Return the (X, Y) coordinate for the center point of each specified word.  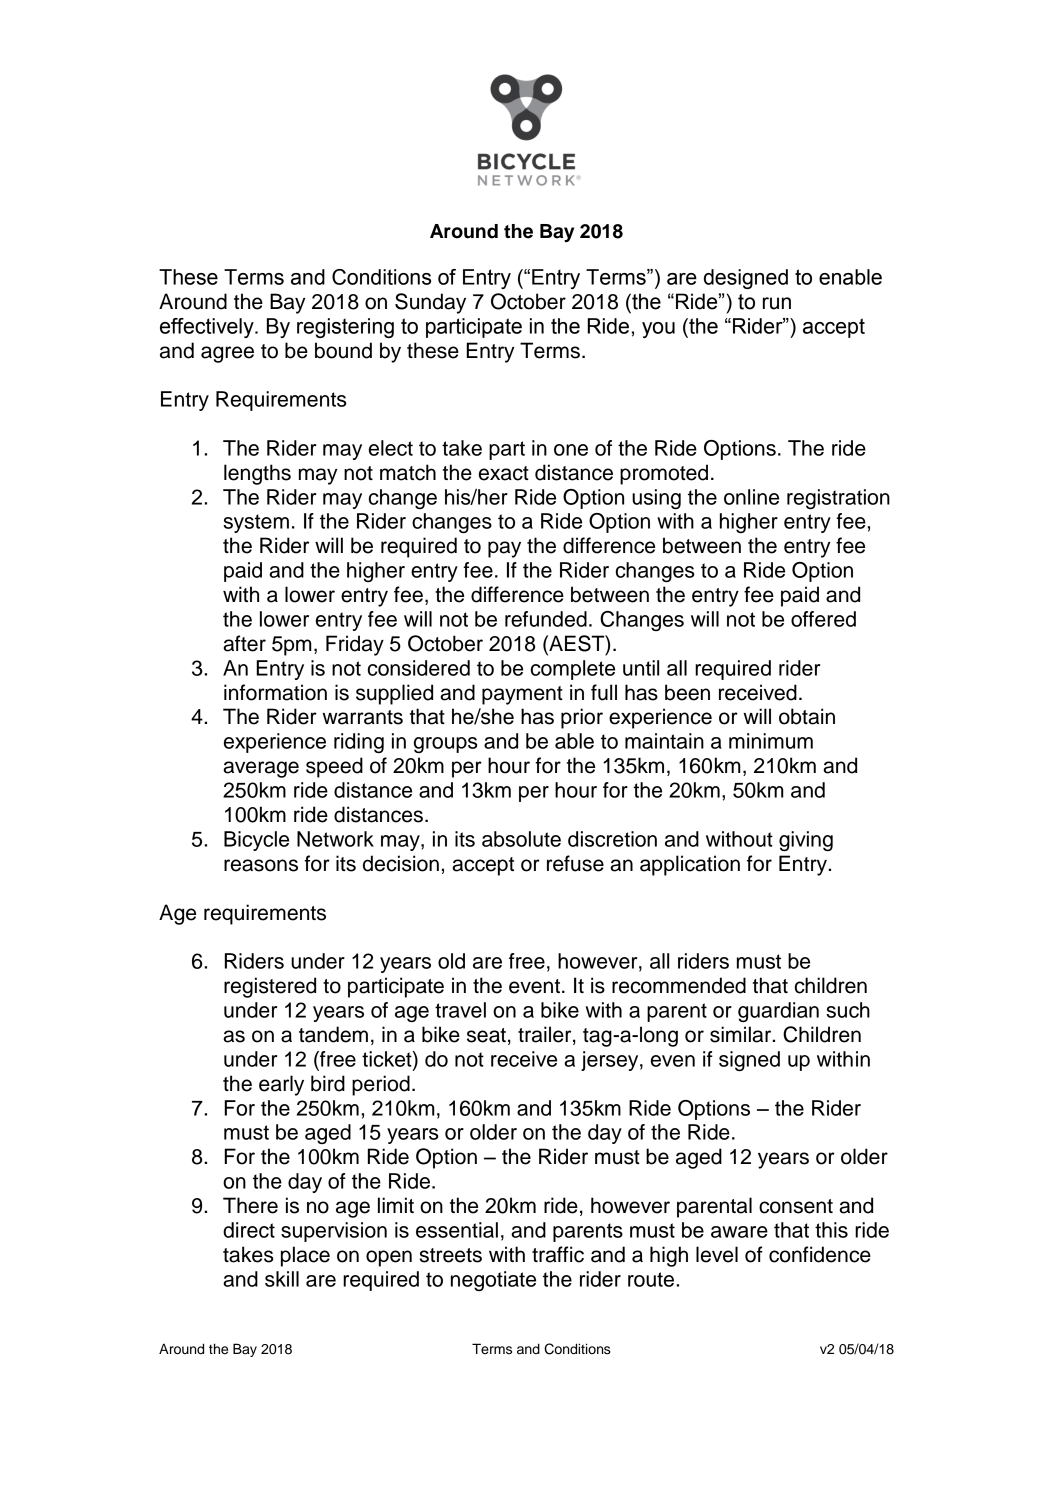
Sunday (430, 303)
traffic (558, 1254)
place (305, 1256)
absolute (521, 839)
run (777, 303)
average (261, 769)
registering (345, 328)
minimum (771, 741)
